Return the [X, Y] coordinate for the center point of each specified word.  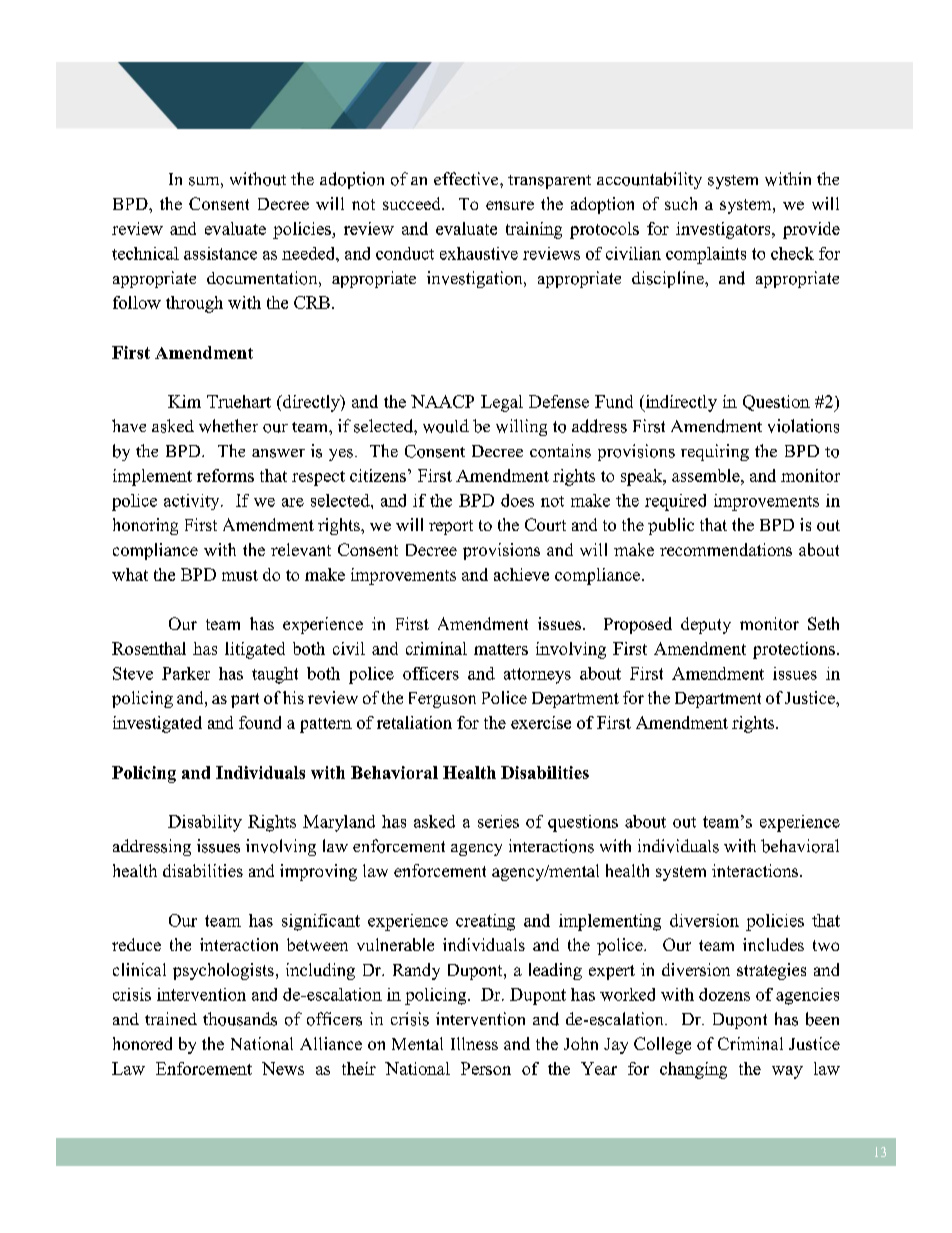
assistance [220, 253]
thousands [240, 1019]
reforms [225, 475]
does [517, 500]
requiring [715, 452]
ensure [510, 205]
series [498, 821]
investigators [724, 230]
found [260, 722]
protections [794, 650]
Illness [474, 1043]
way [787, 1072]
